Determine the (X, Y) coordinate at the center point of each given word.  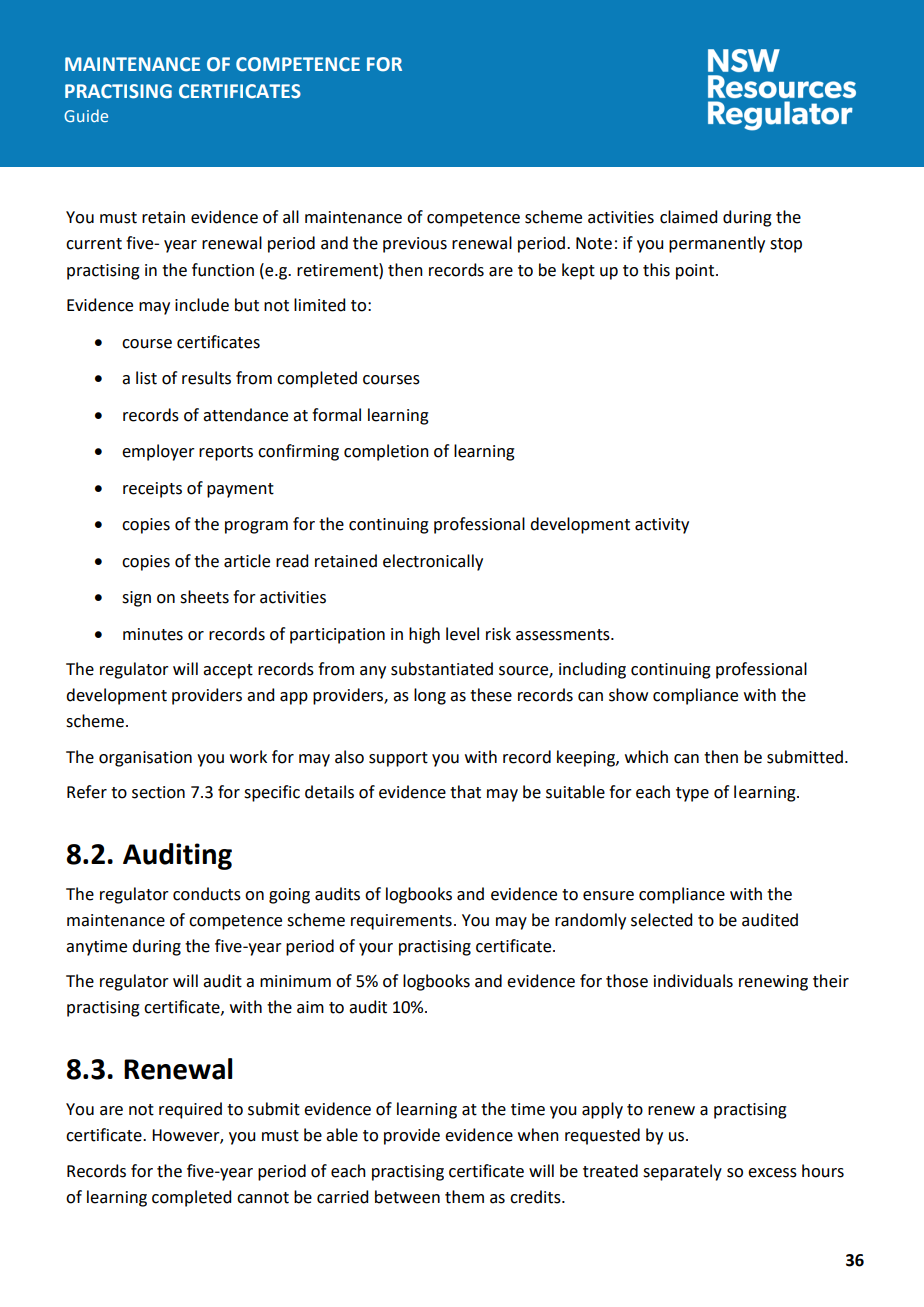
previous (415, 245)
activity (662, 526)
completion (386, 452)
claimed (688, 217)
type (692, 794)
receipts (152, 490)
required (190, 1110)
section (158, 792)
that (465, 792)
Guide (86, 115)
